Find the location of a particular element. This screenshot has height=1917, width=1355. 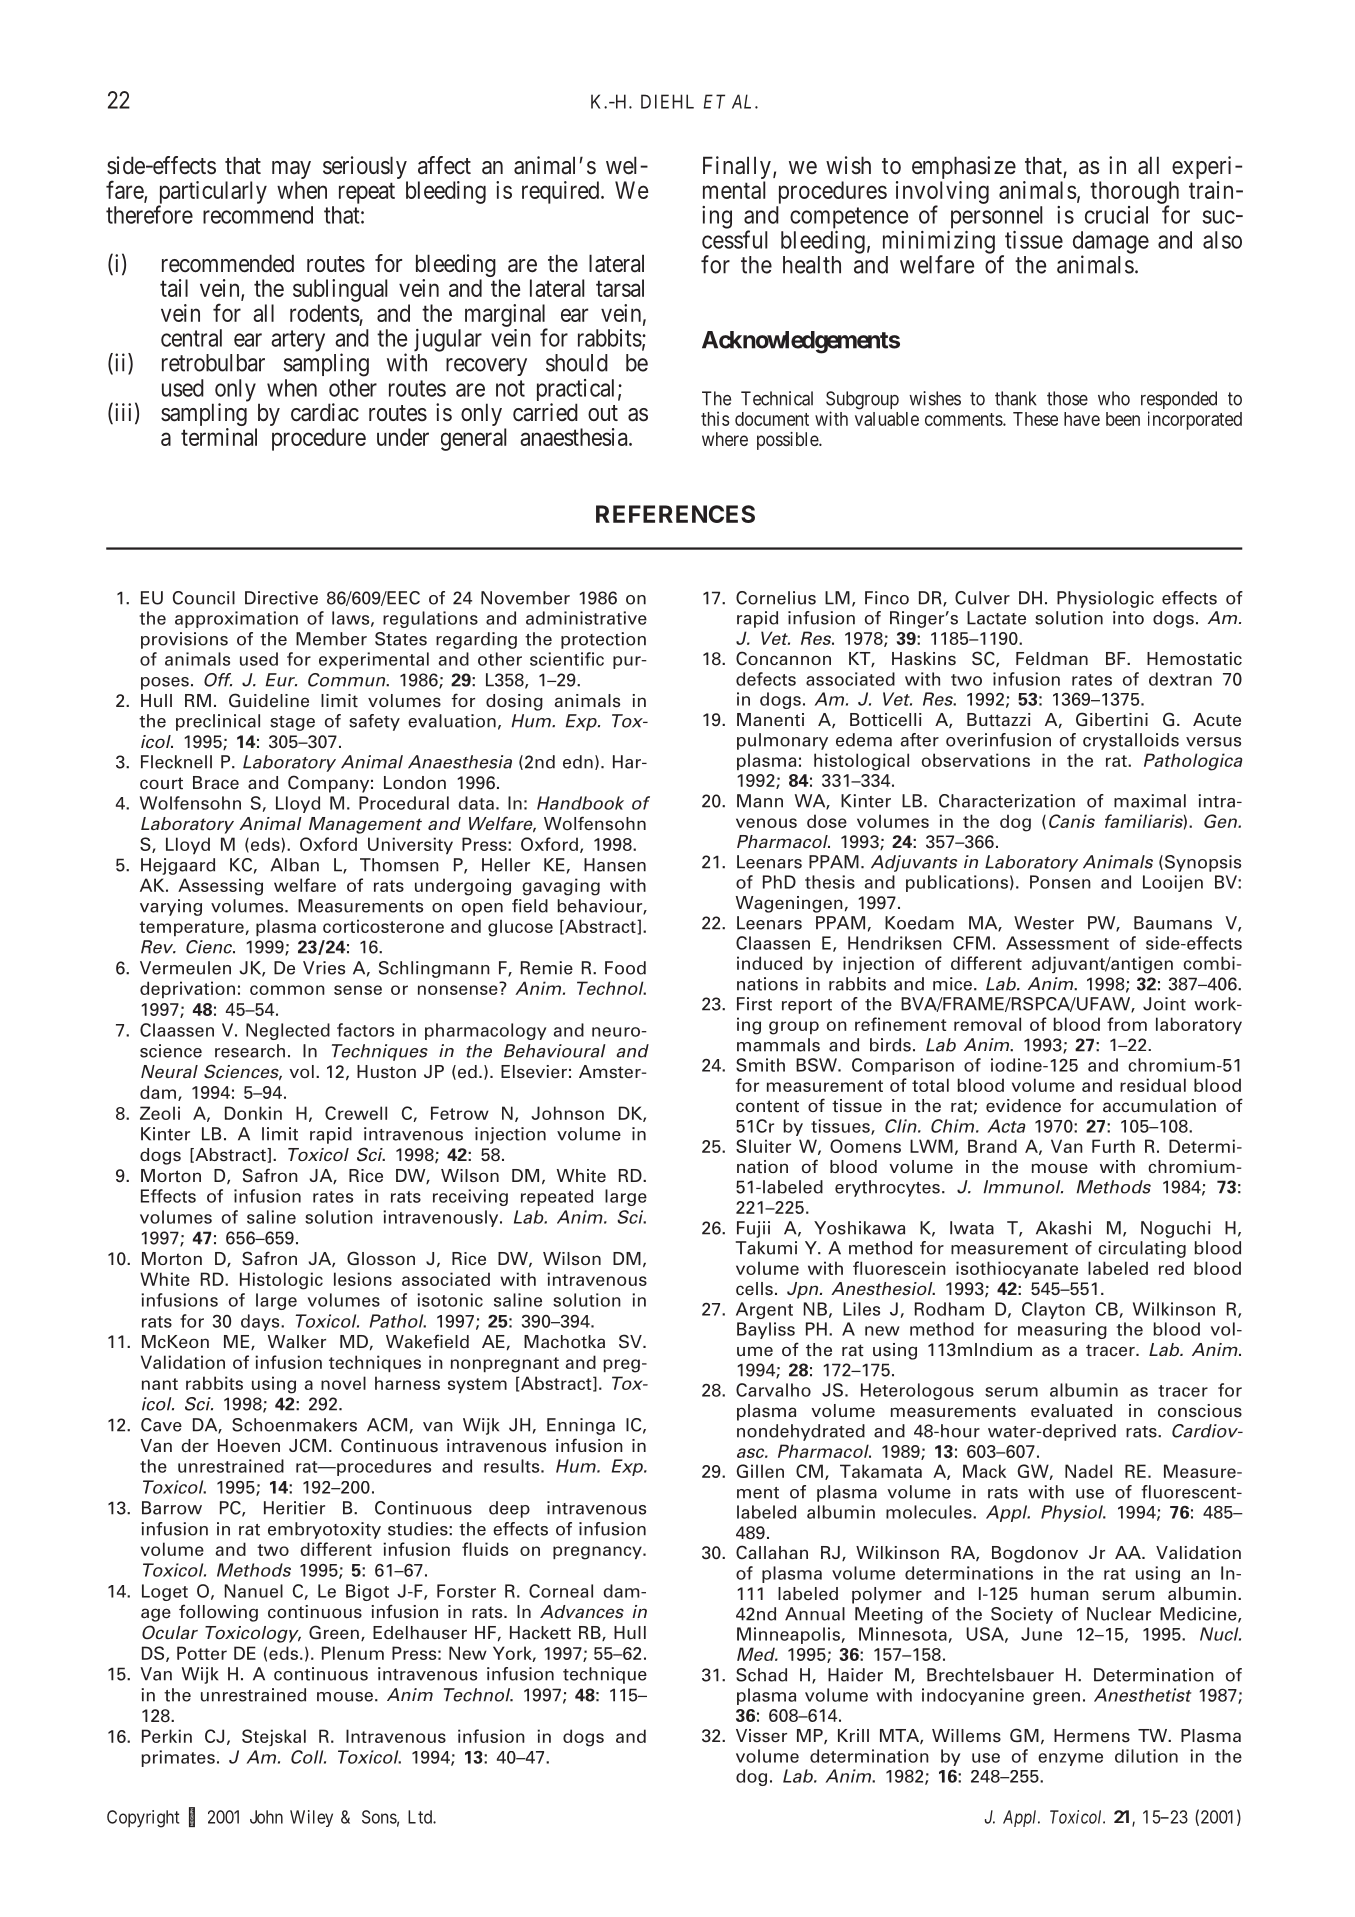

Wiley is located at coordinates (311, 1818).
